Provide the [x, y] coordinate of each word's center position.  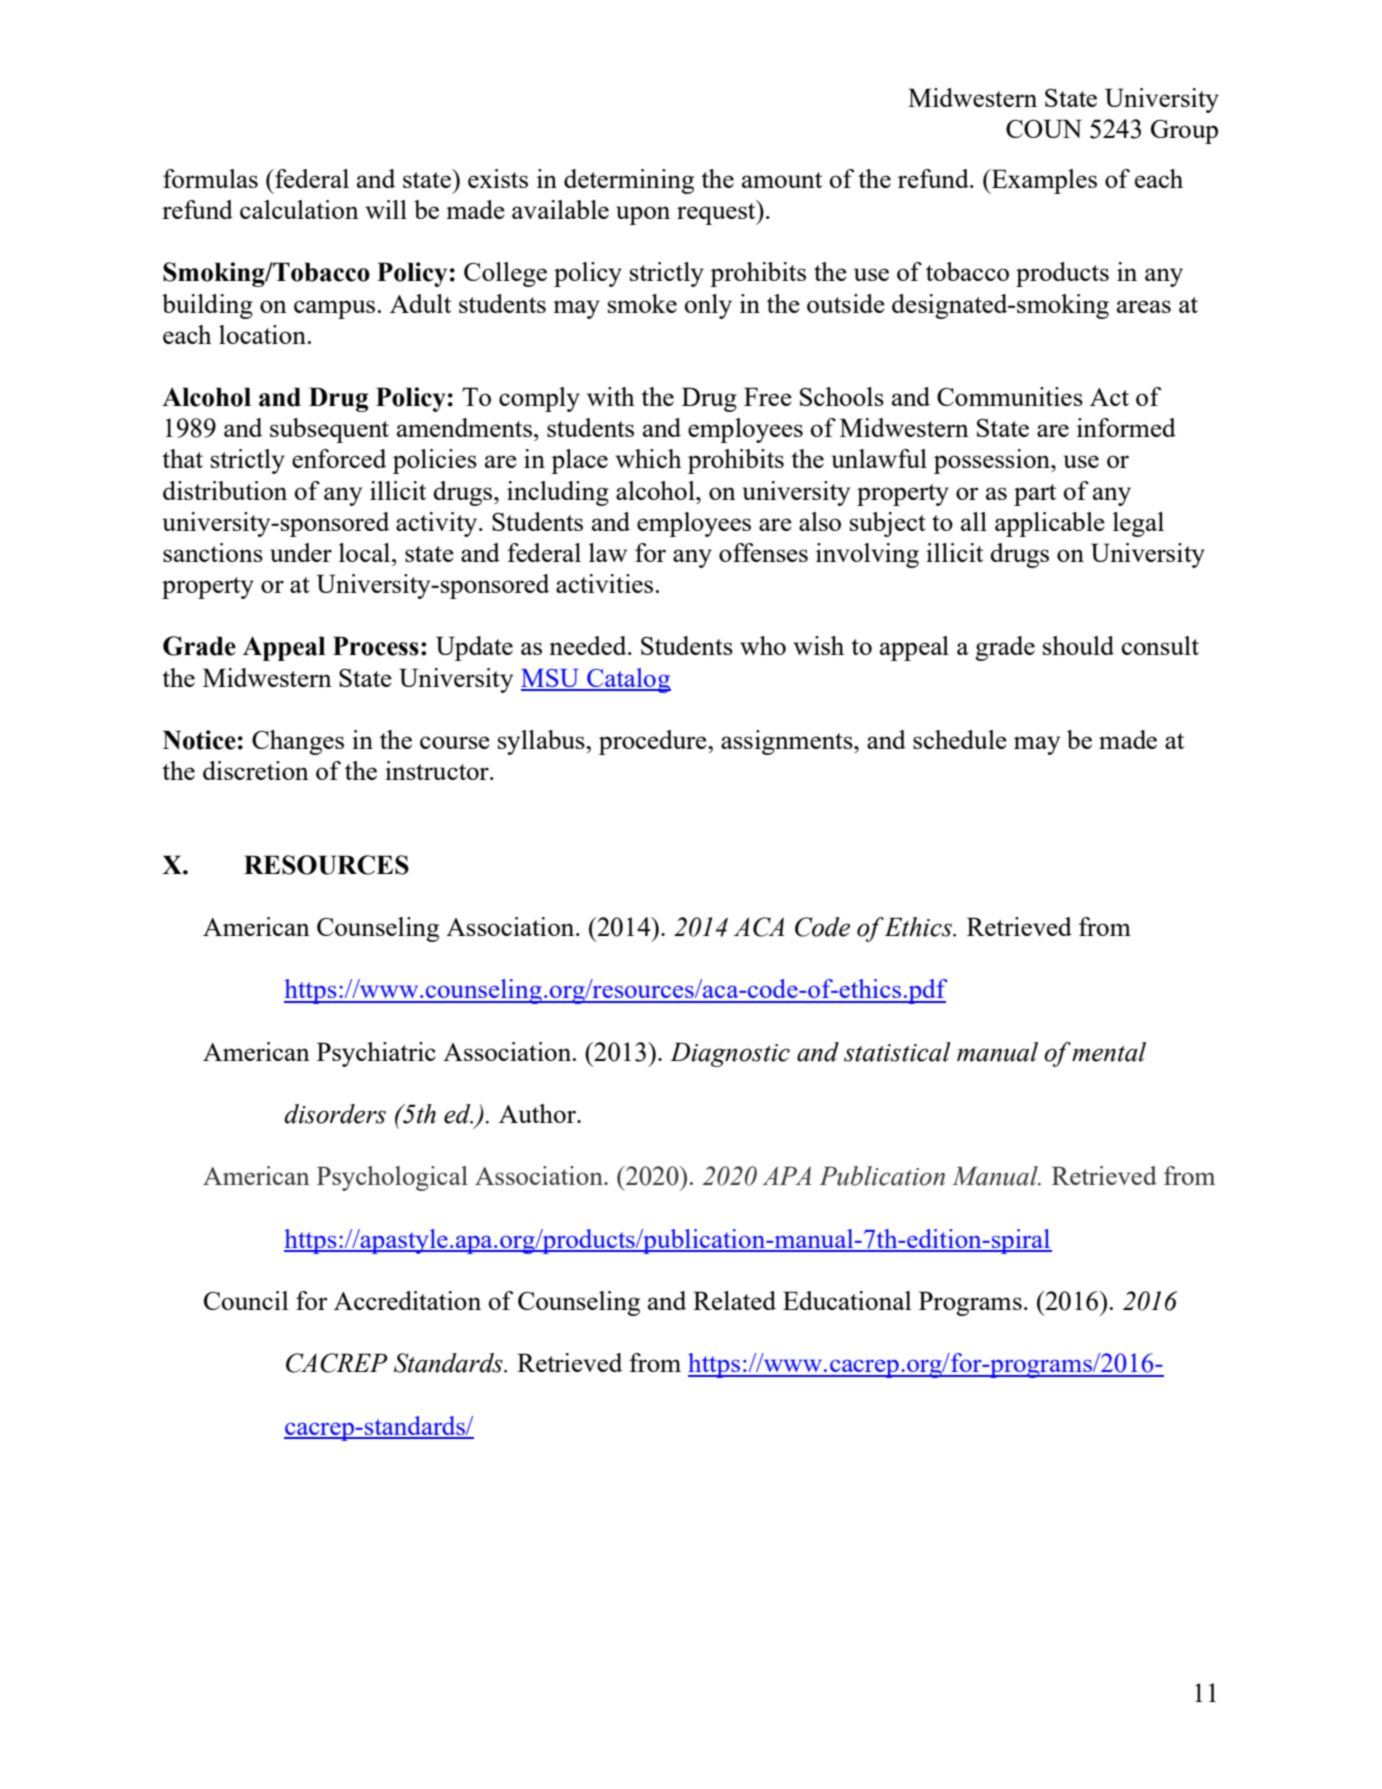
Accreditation [407, 1300]
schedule [960, 739]
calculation [299, 209]
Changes [298, 742]
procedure [654, 742]
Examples [1043, 181]
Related [734, 1300]
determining [629, 181]
